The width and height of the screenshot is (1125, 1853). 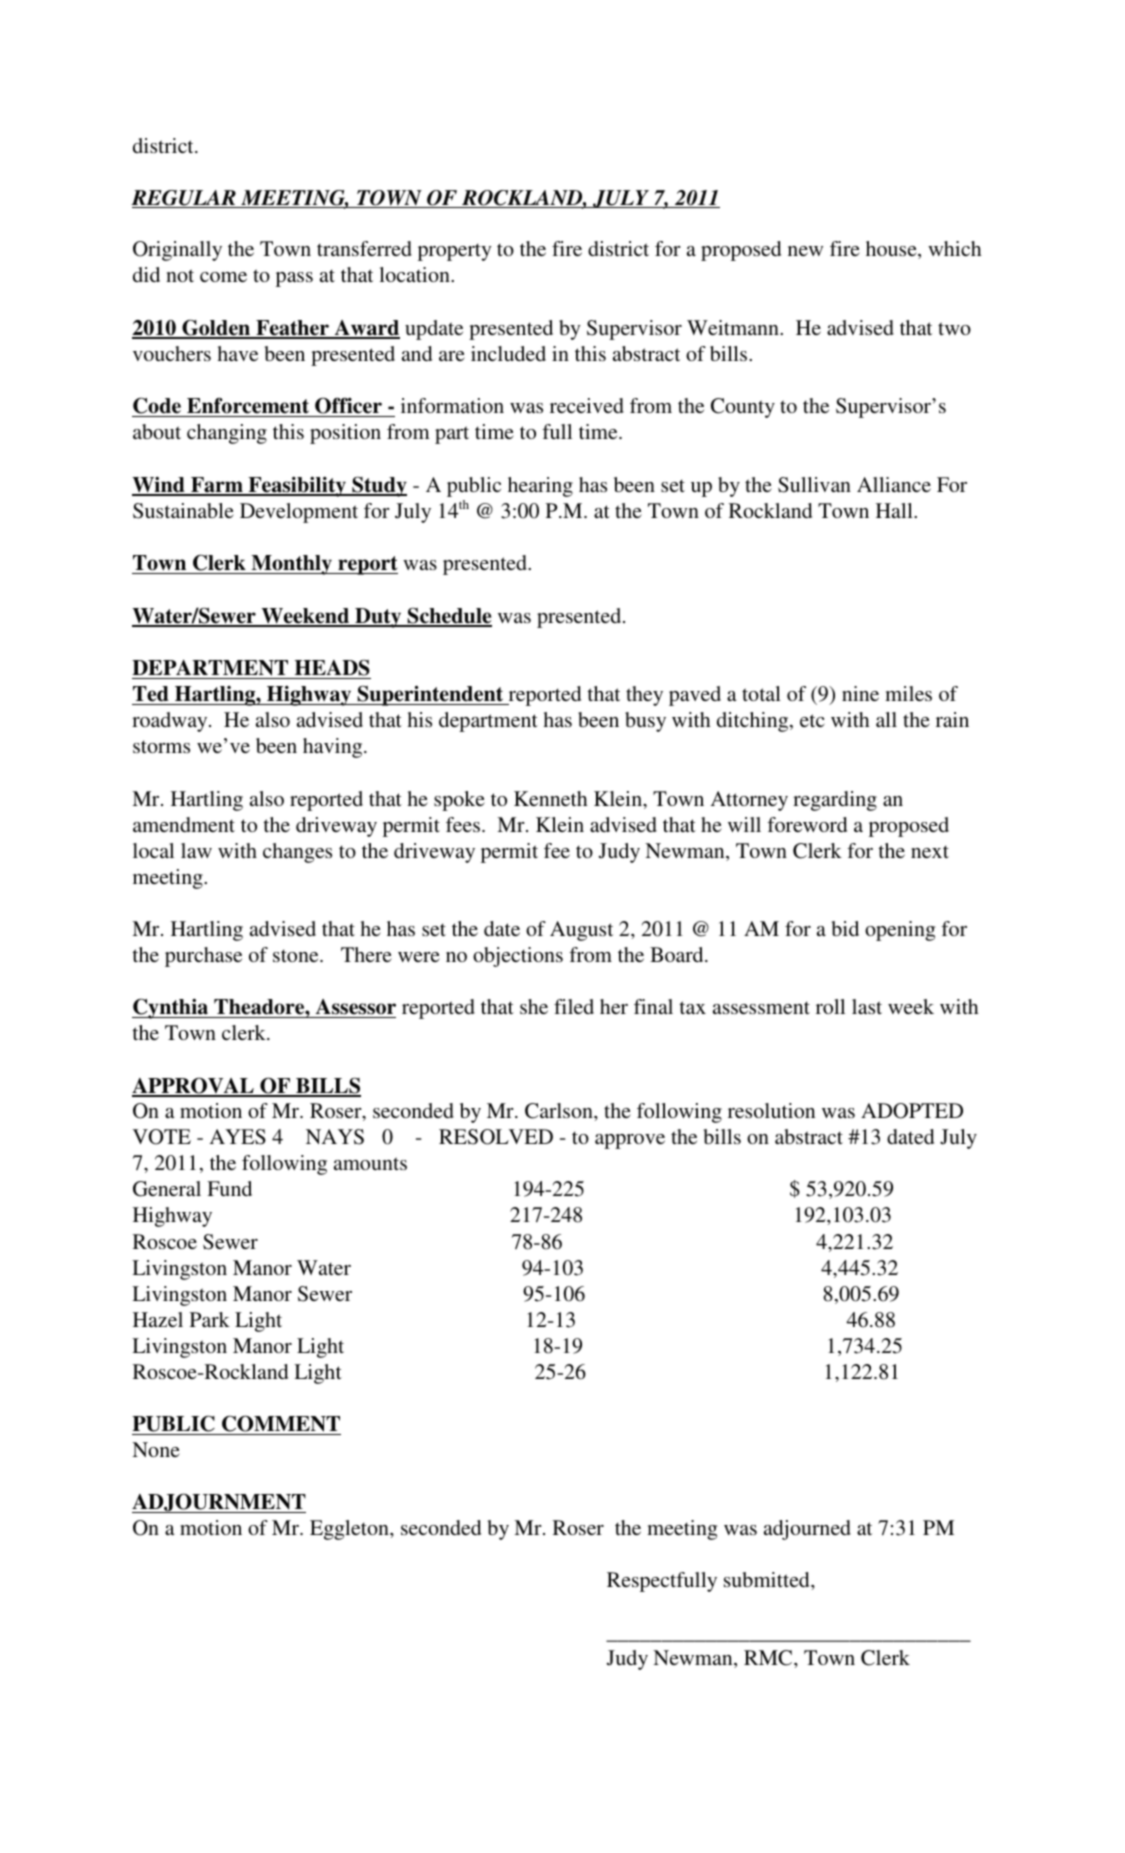 I want to click on come, so click(x=223, y=277).
